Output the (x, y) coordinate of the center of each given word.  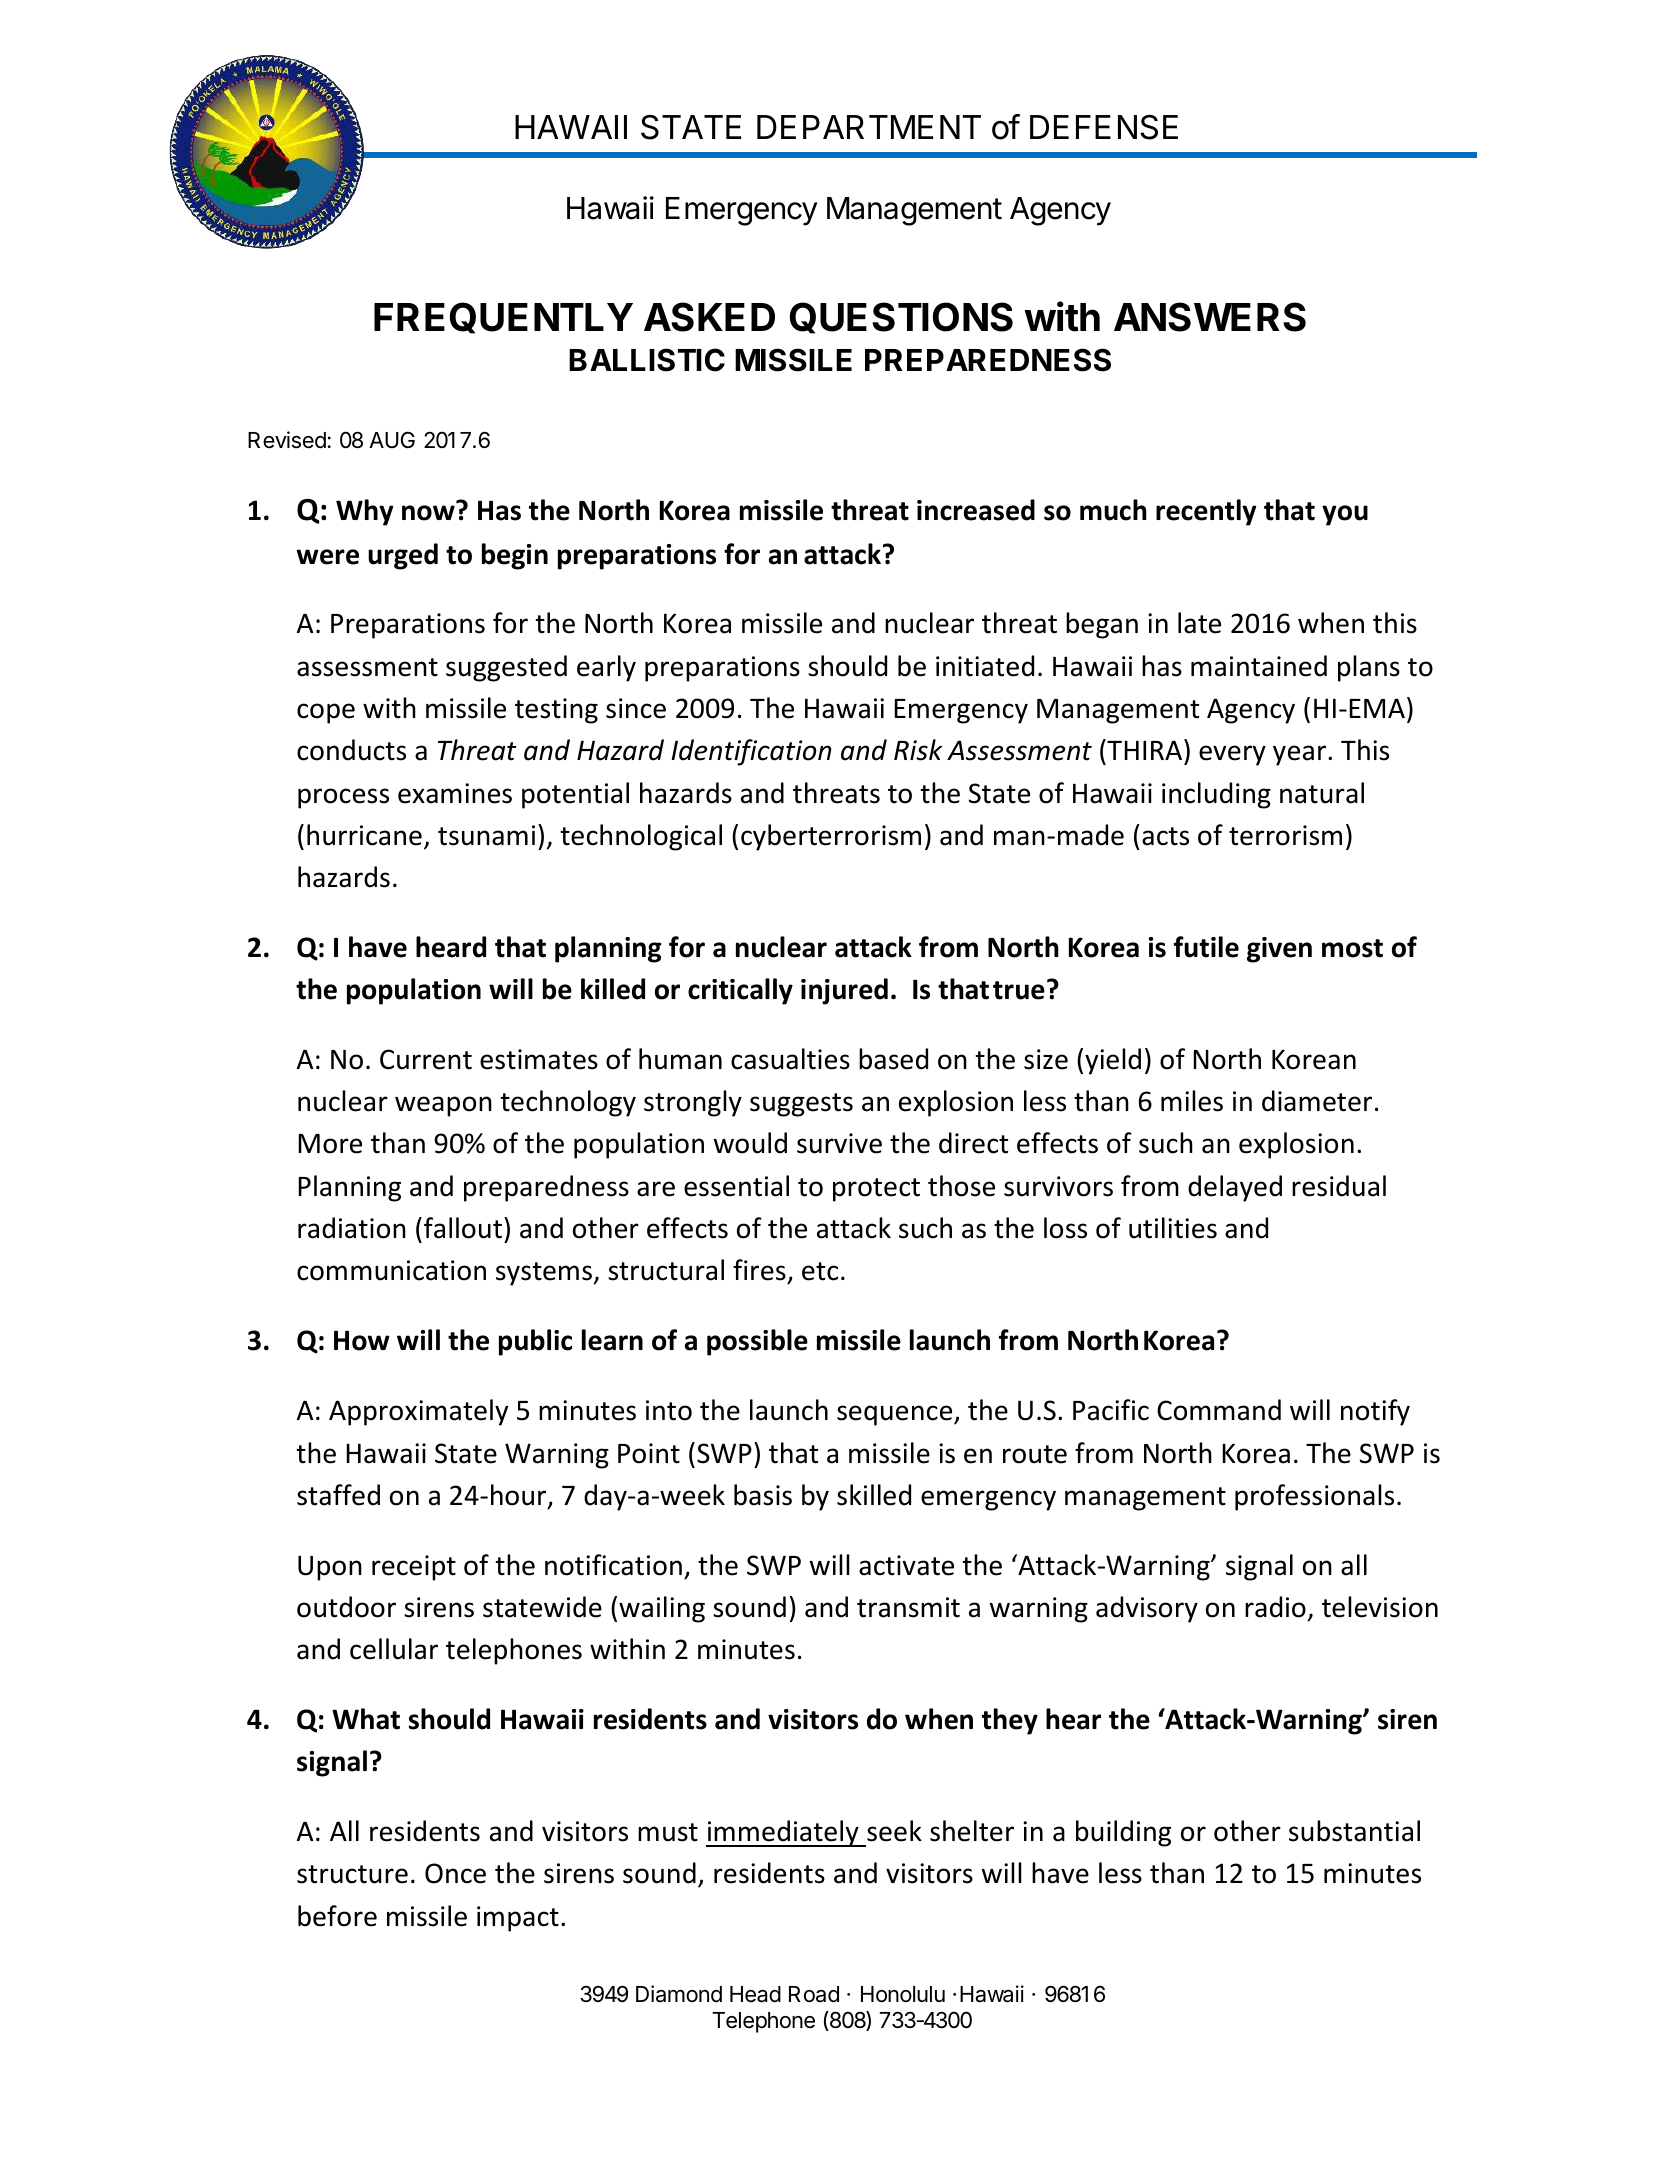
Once (455, 1873)
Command (1219, 1410)
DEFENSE (1104, 127)
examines (455, 793)
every (1232, 755)
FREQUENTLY (503, 318)
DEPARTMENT (869, 127)
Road (814, 1994)
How (362, 1340)
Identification (751, 752)
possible (757, 1342)
